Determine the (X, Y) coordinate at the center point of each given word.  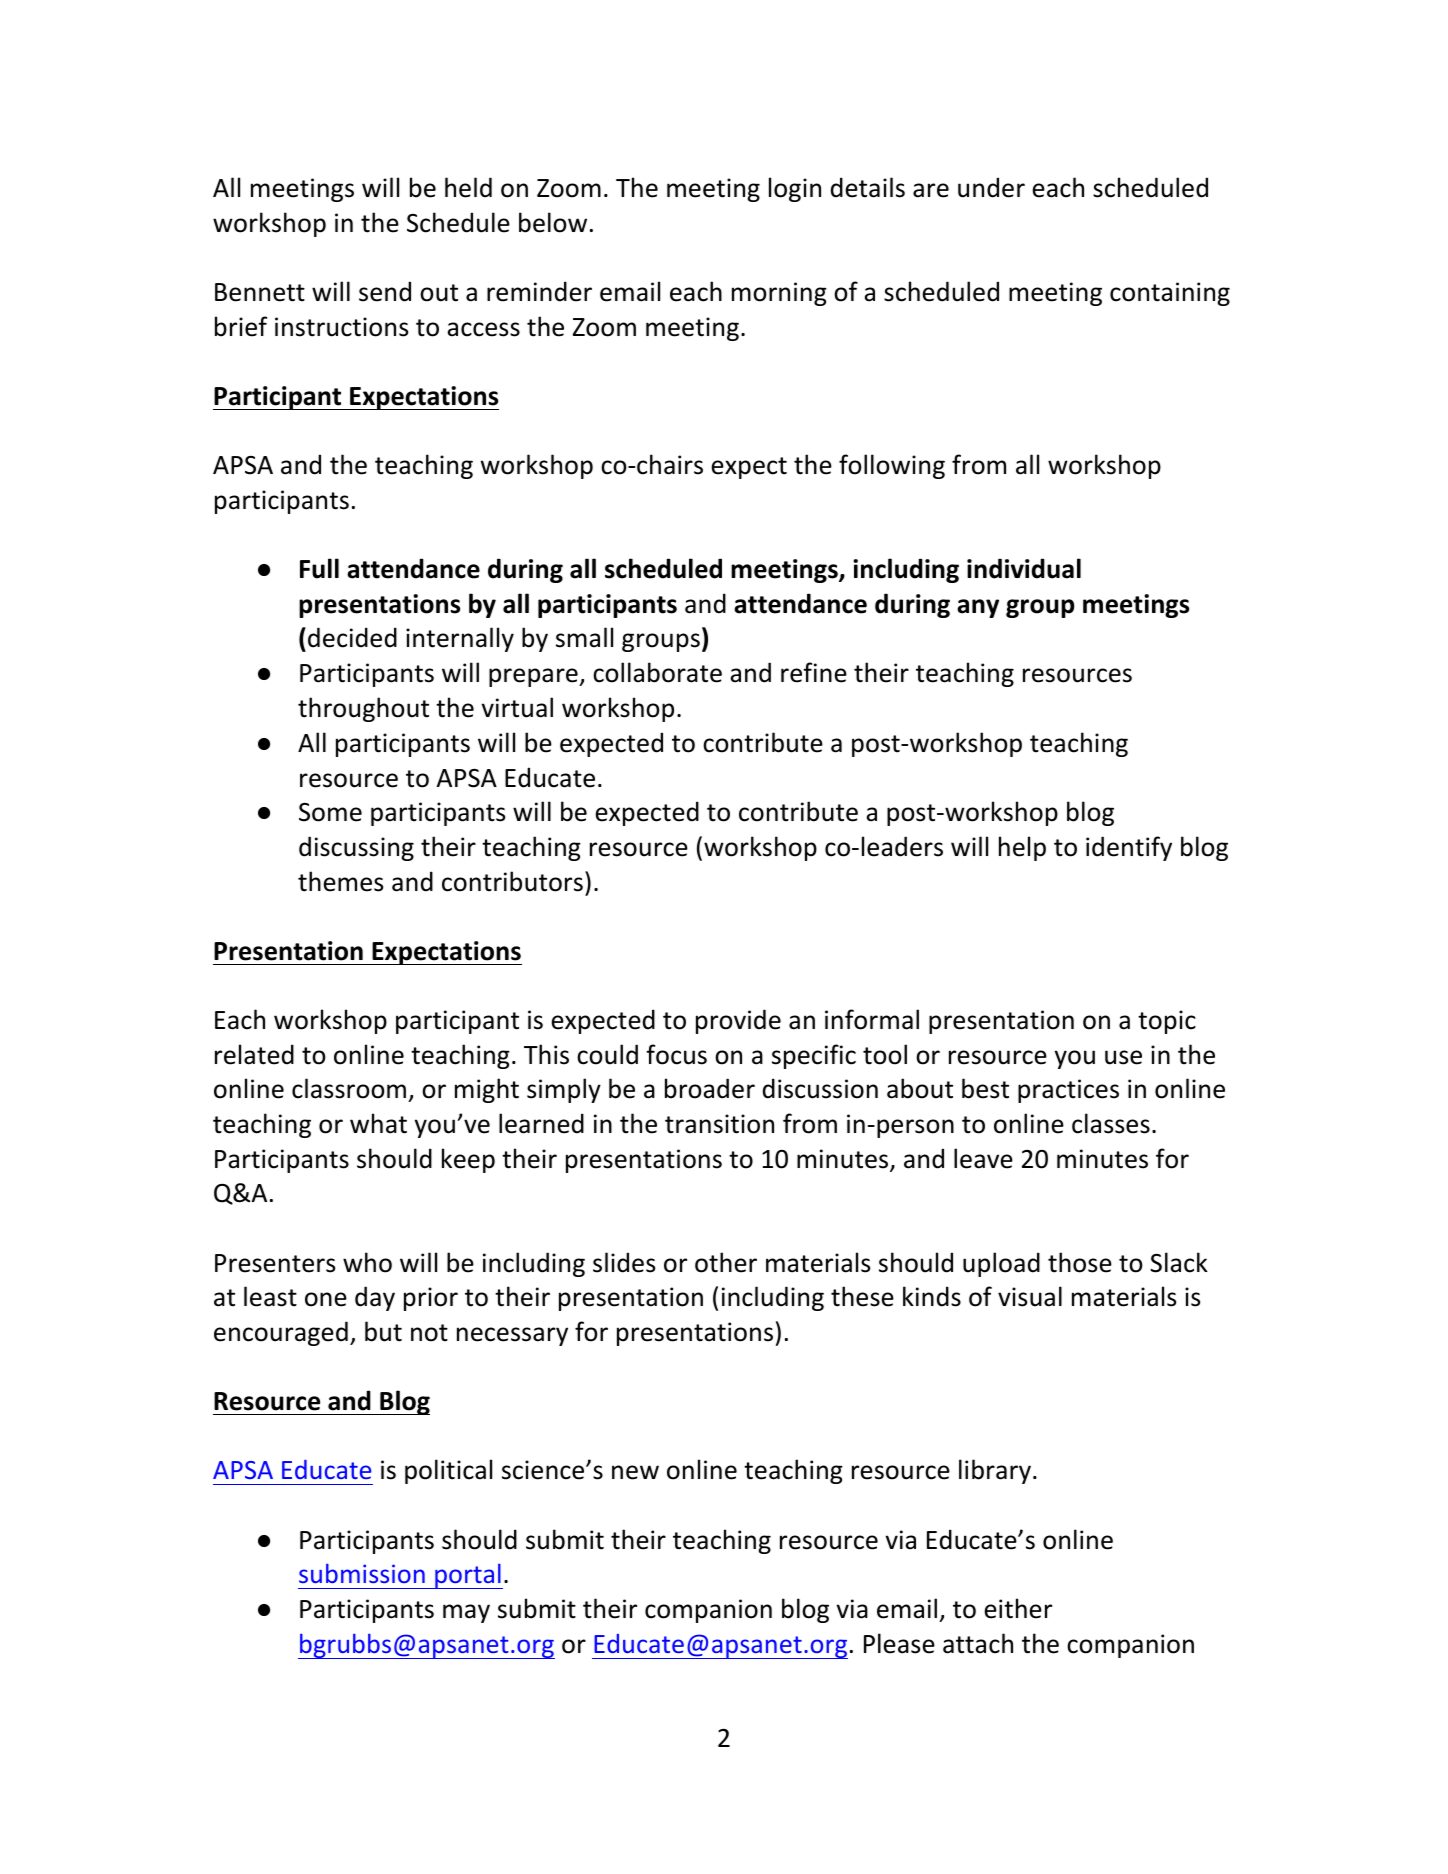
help (1022, 848)
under (991, 187)
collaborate (657, 672)
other (726, 1262)
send (385, 291)
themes (340, 881)
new (635, 1472)
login (795, 189)
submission (362, 1573)
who (367, 1262)
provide (738, 1021)
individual (1024, 568)
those (1080, 1262)
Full (319, 568)
